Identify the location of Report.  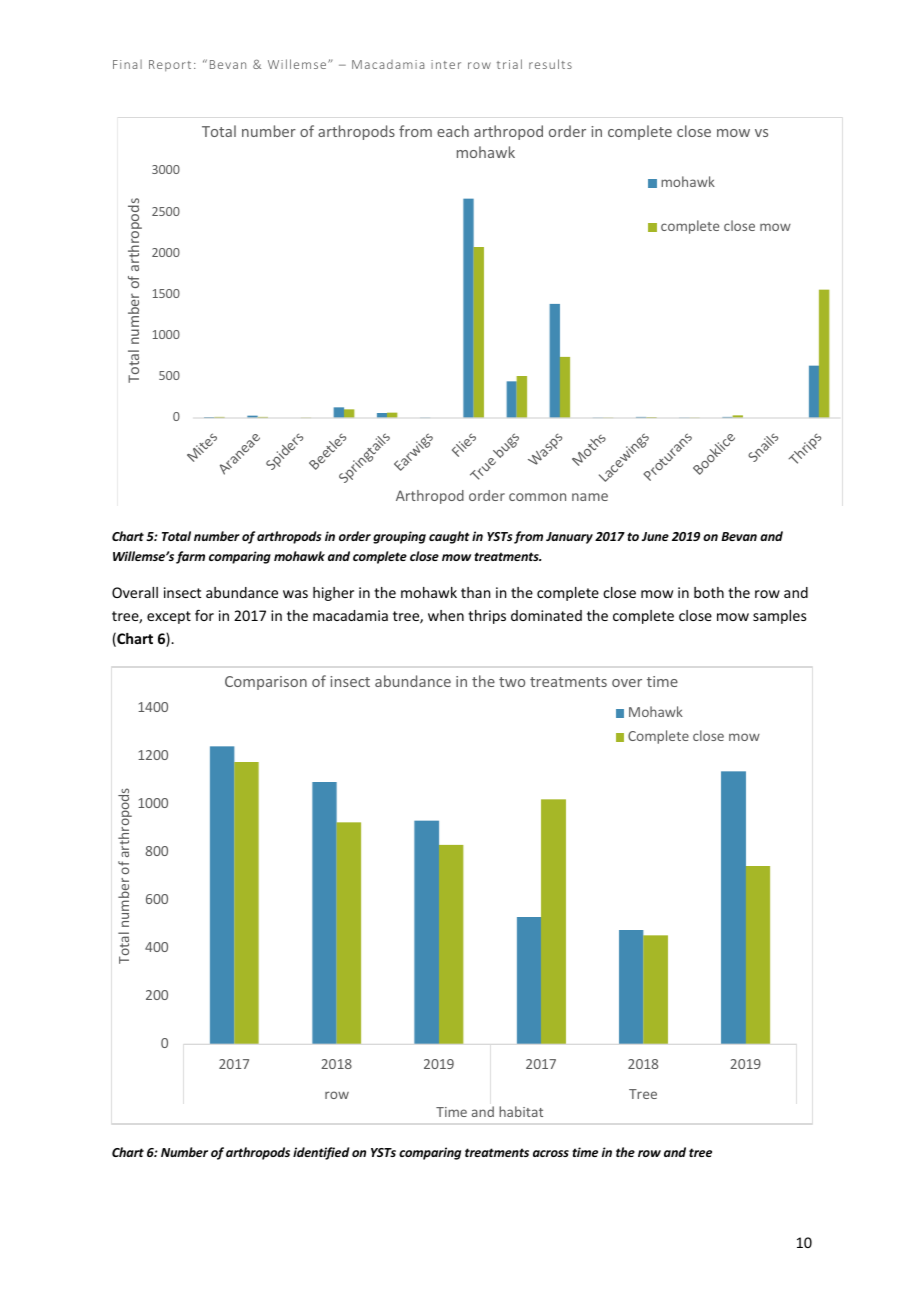
(170, 66).
